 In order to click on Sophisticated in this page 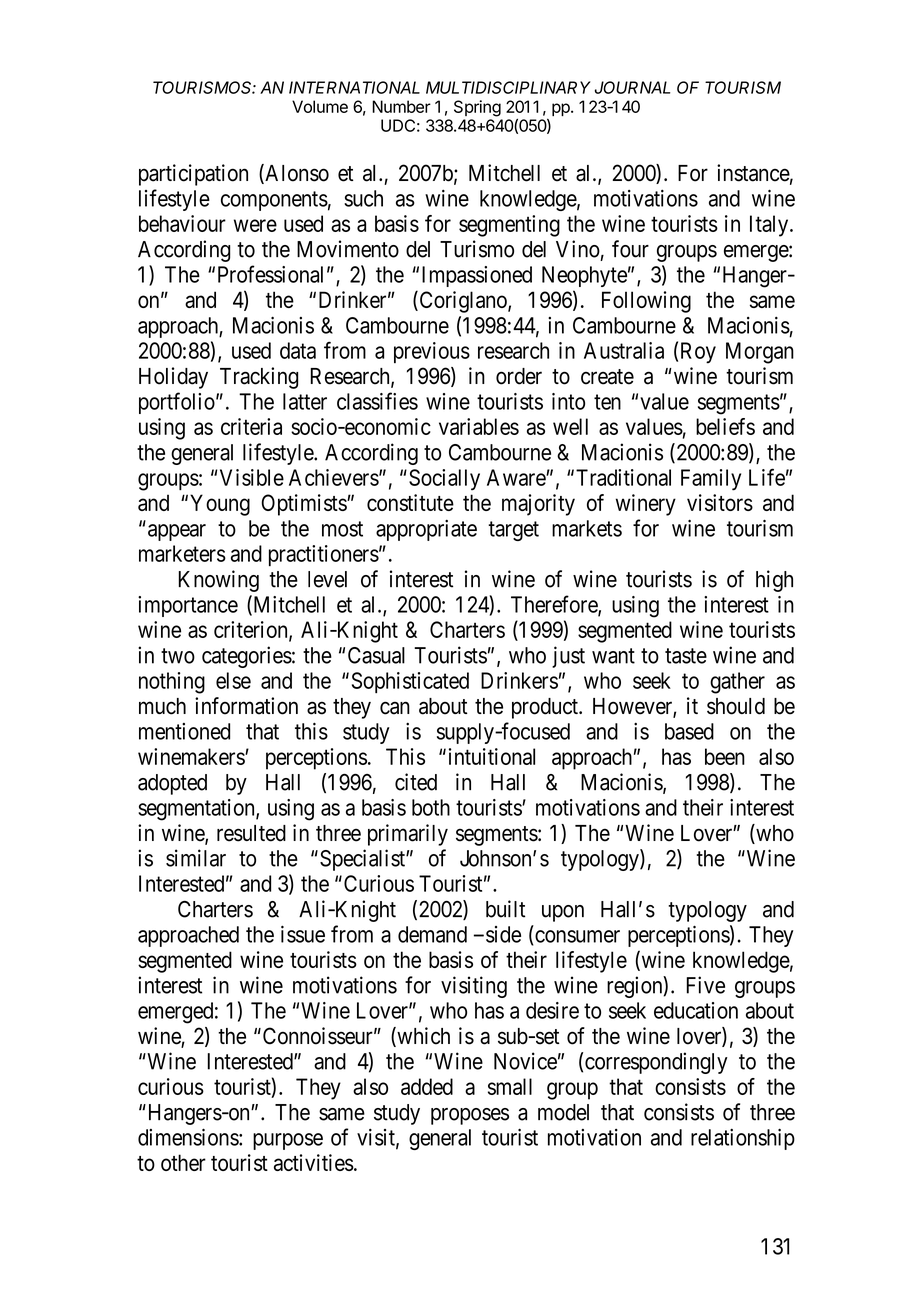, I will do `click(410, 682)`.
